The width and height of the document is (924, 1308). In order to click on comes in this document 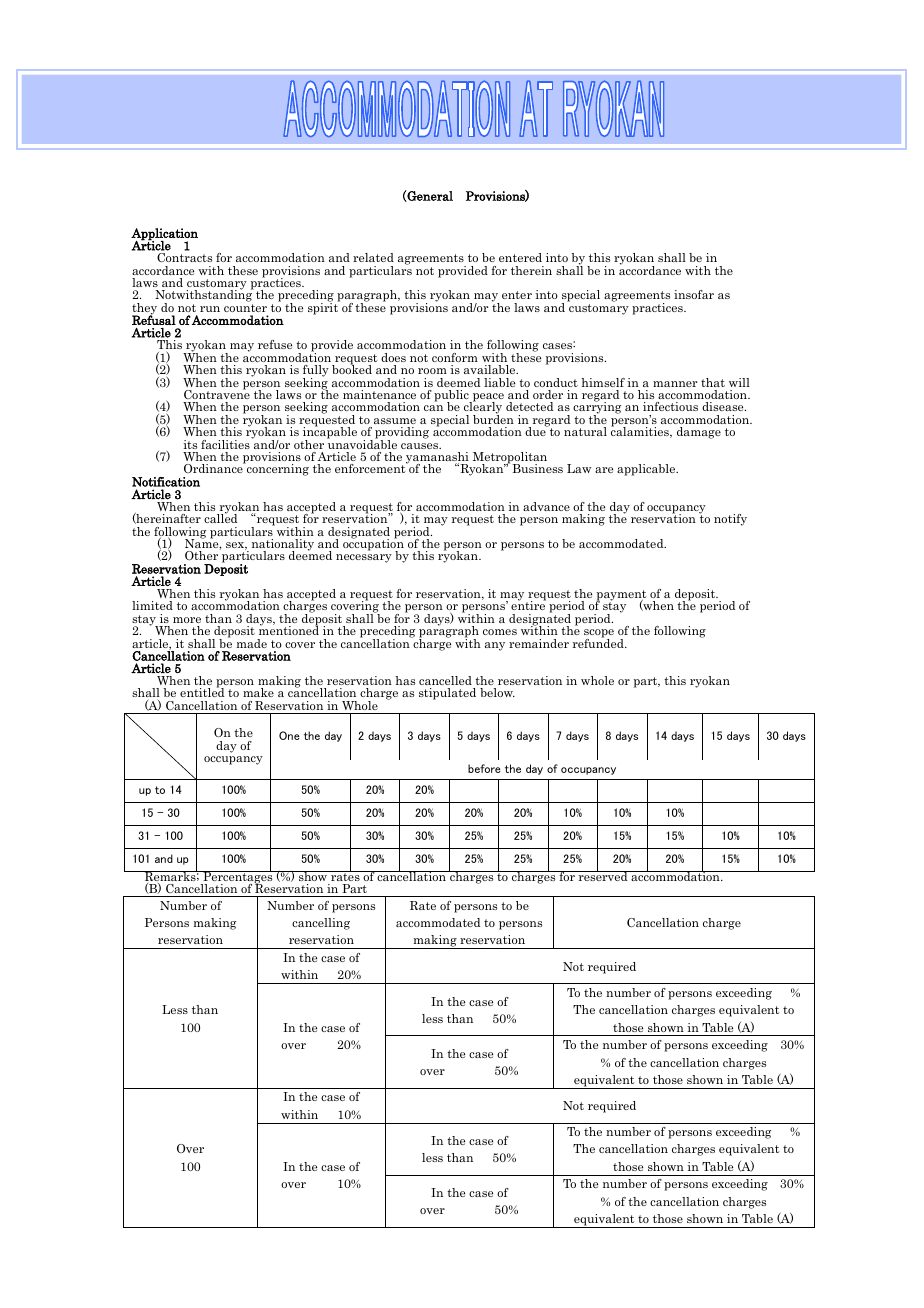, I will do `click(500, 632)`.
